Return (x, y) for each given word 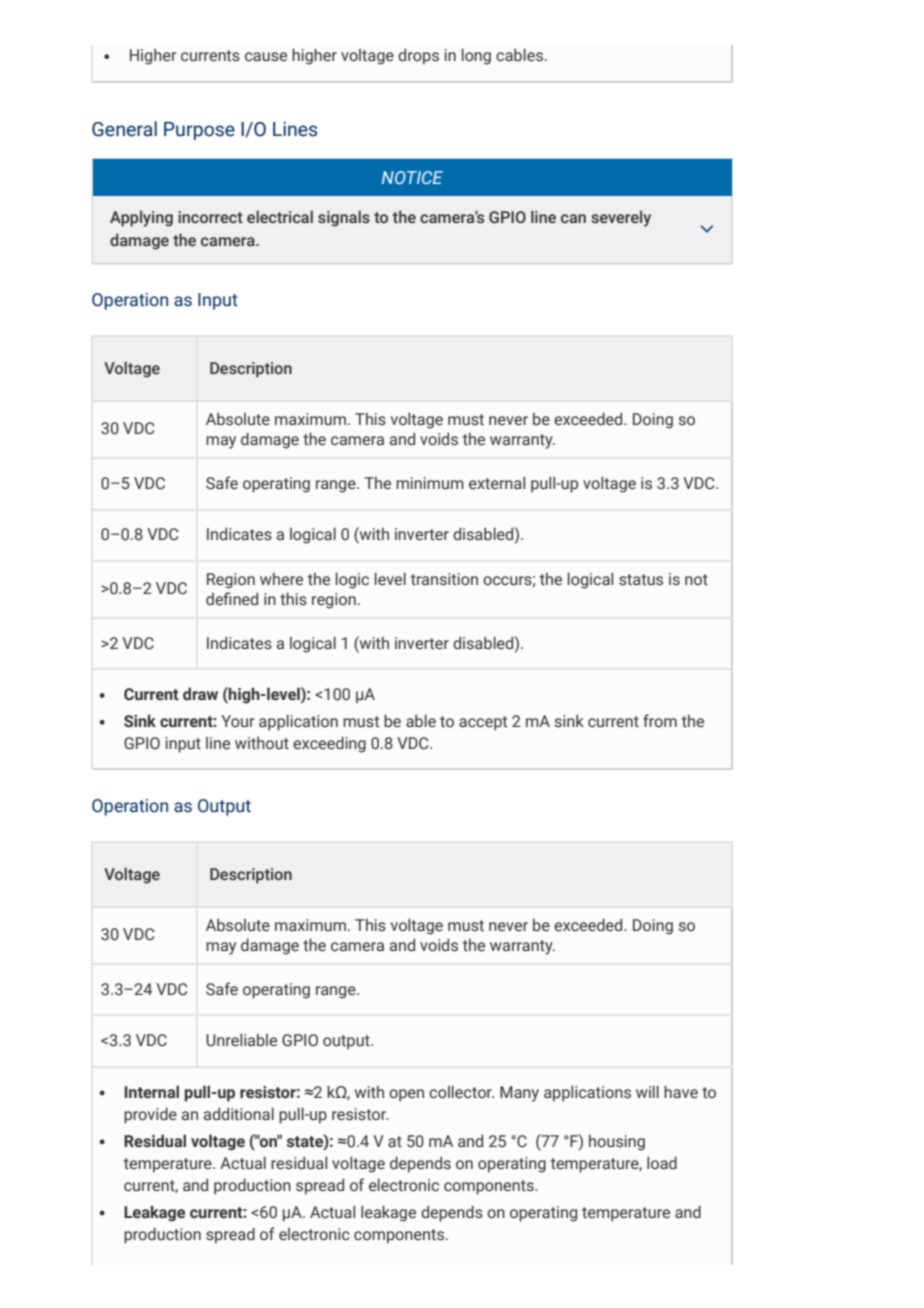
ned (245, 599)
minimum (430, 483)
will (647, 1091)
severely (621, 219)
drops (418, 57)
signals (344, 218)
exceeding (329, 744)
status (641, 580)
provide (150, 1115)
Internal (151, 1092)
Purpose (199, 131)
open (406, 1095)
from (660, 721)
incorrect (210, 217)
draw (200, 694)
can (573, 218)
